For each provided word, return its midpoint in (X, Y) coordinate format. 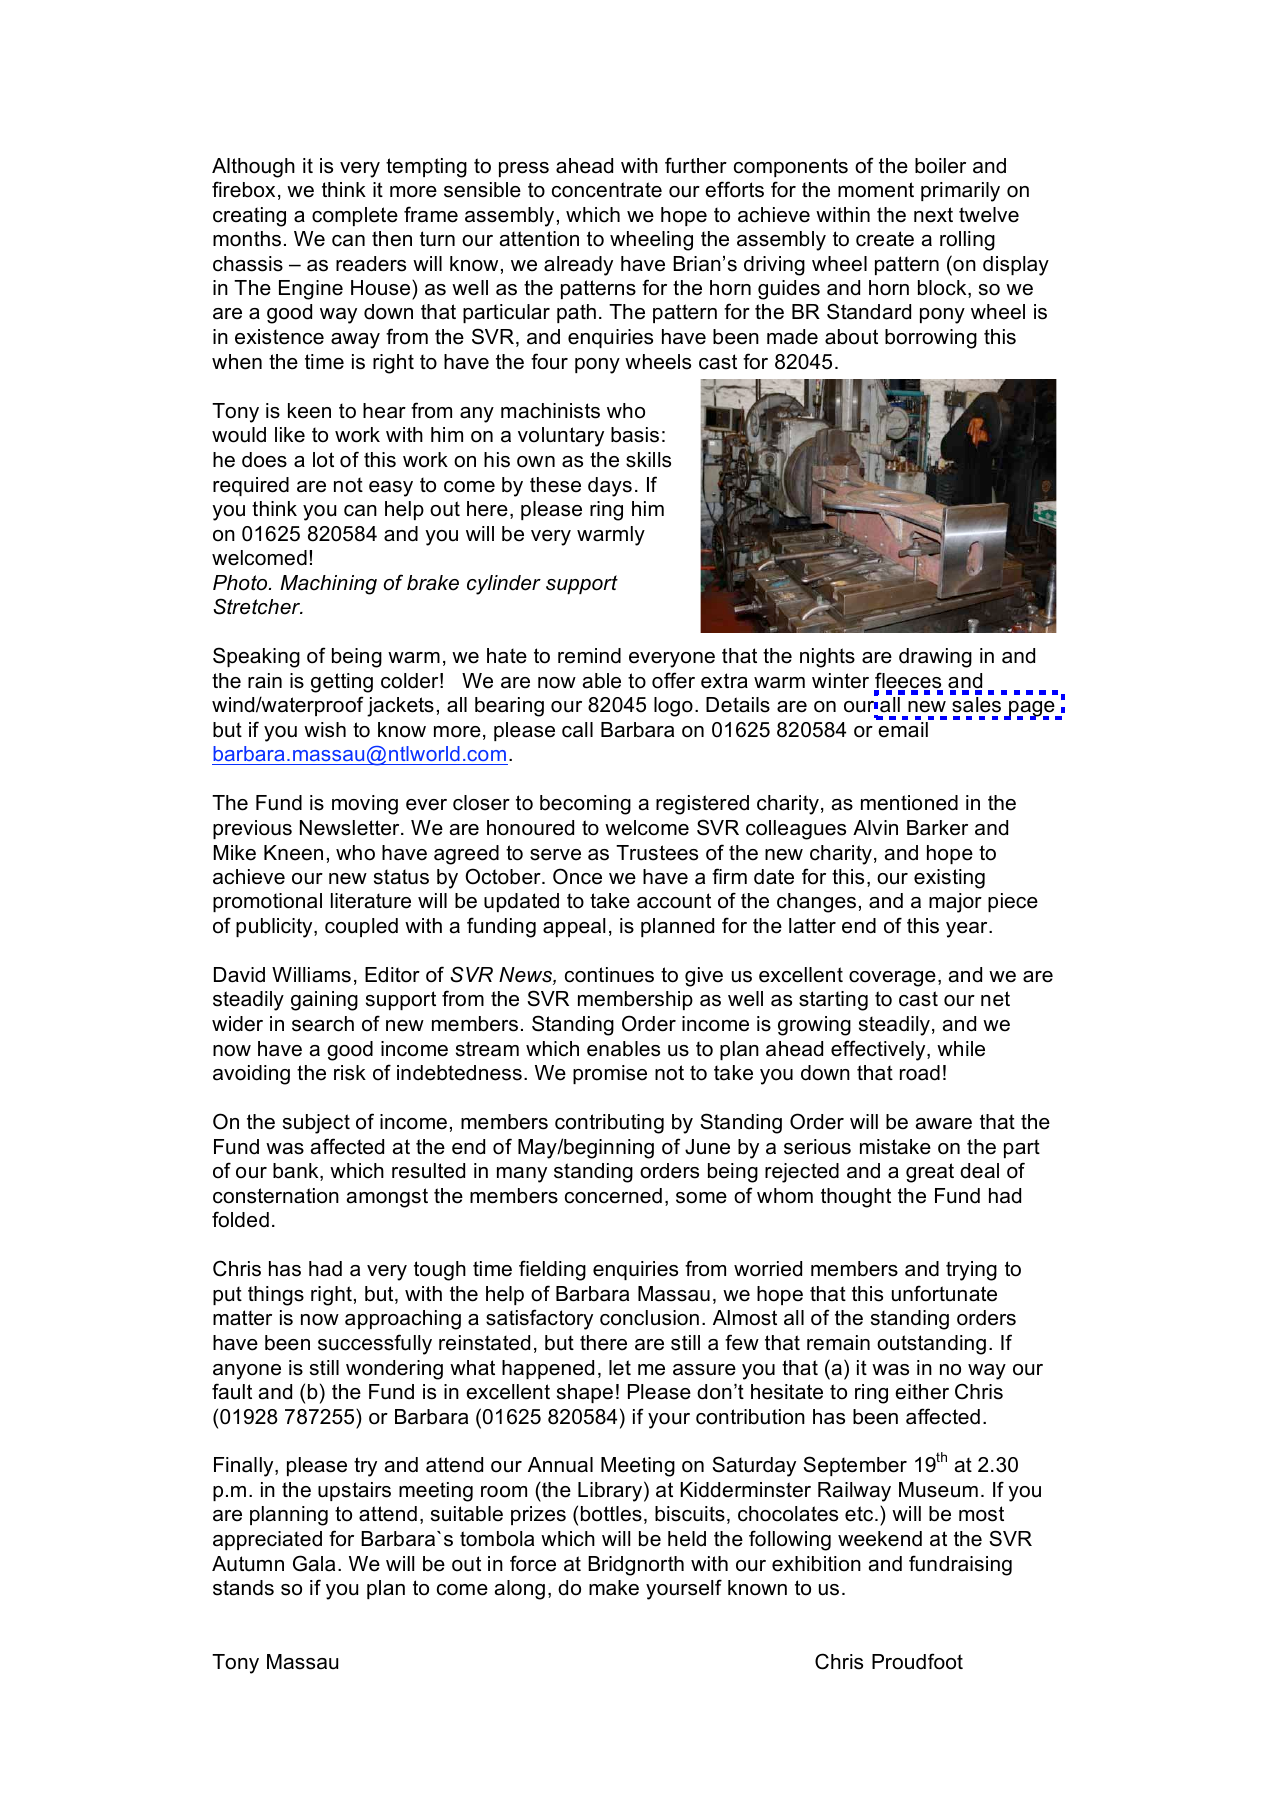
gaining (324, 1001)
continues (609, 975)
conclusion (649, 1318)
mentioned (909, 803)
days (610, 487)
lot (323, 460)
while (961, 1049)
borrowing (931, 339)
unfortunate (944, 1293)
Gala (314, 1563)
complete (355, 216)
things (276, 1296)
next (933, 215)
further (696, 165)
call (577, 730)
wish (325, 730)
